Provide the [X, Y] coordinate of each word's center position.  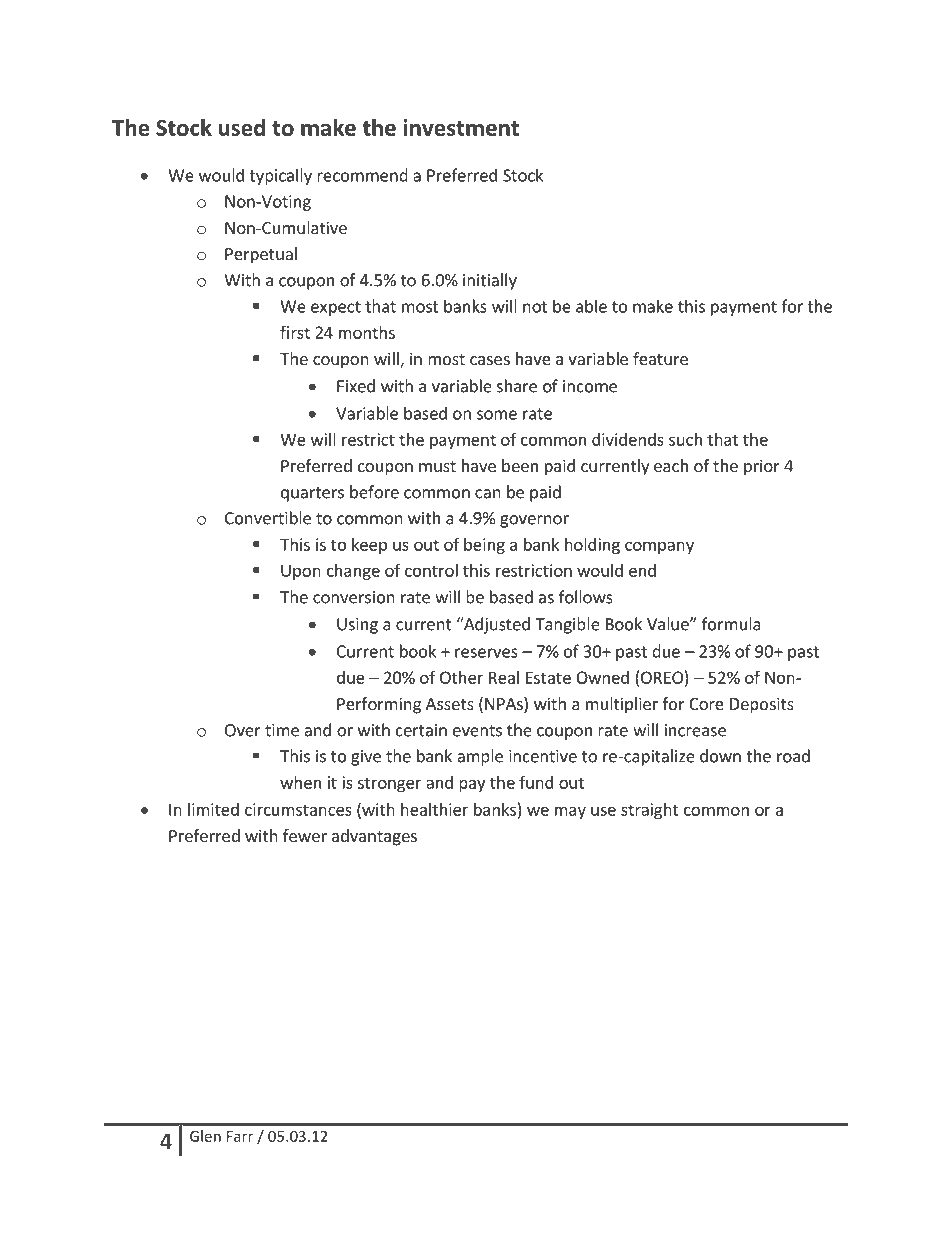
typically [281, 176]
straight [650, 811]
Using [357, 626]
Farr [240, 1136]
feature [660, 358]
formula [731, 624]
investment [461, 127]
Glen [205, 1136]
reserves [486, 653]
